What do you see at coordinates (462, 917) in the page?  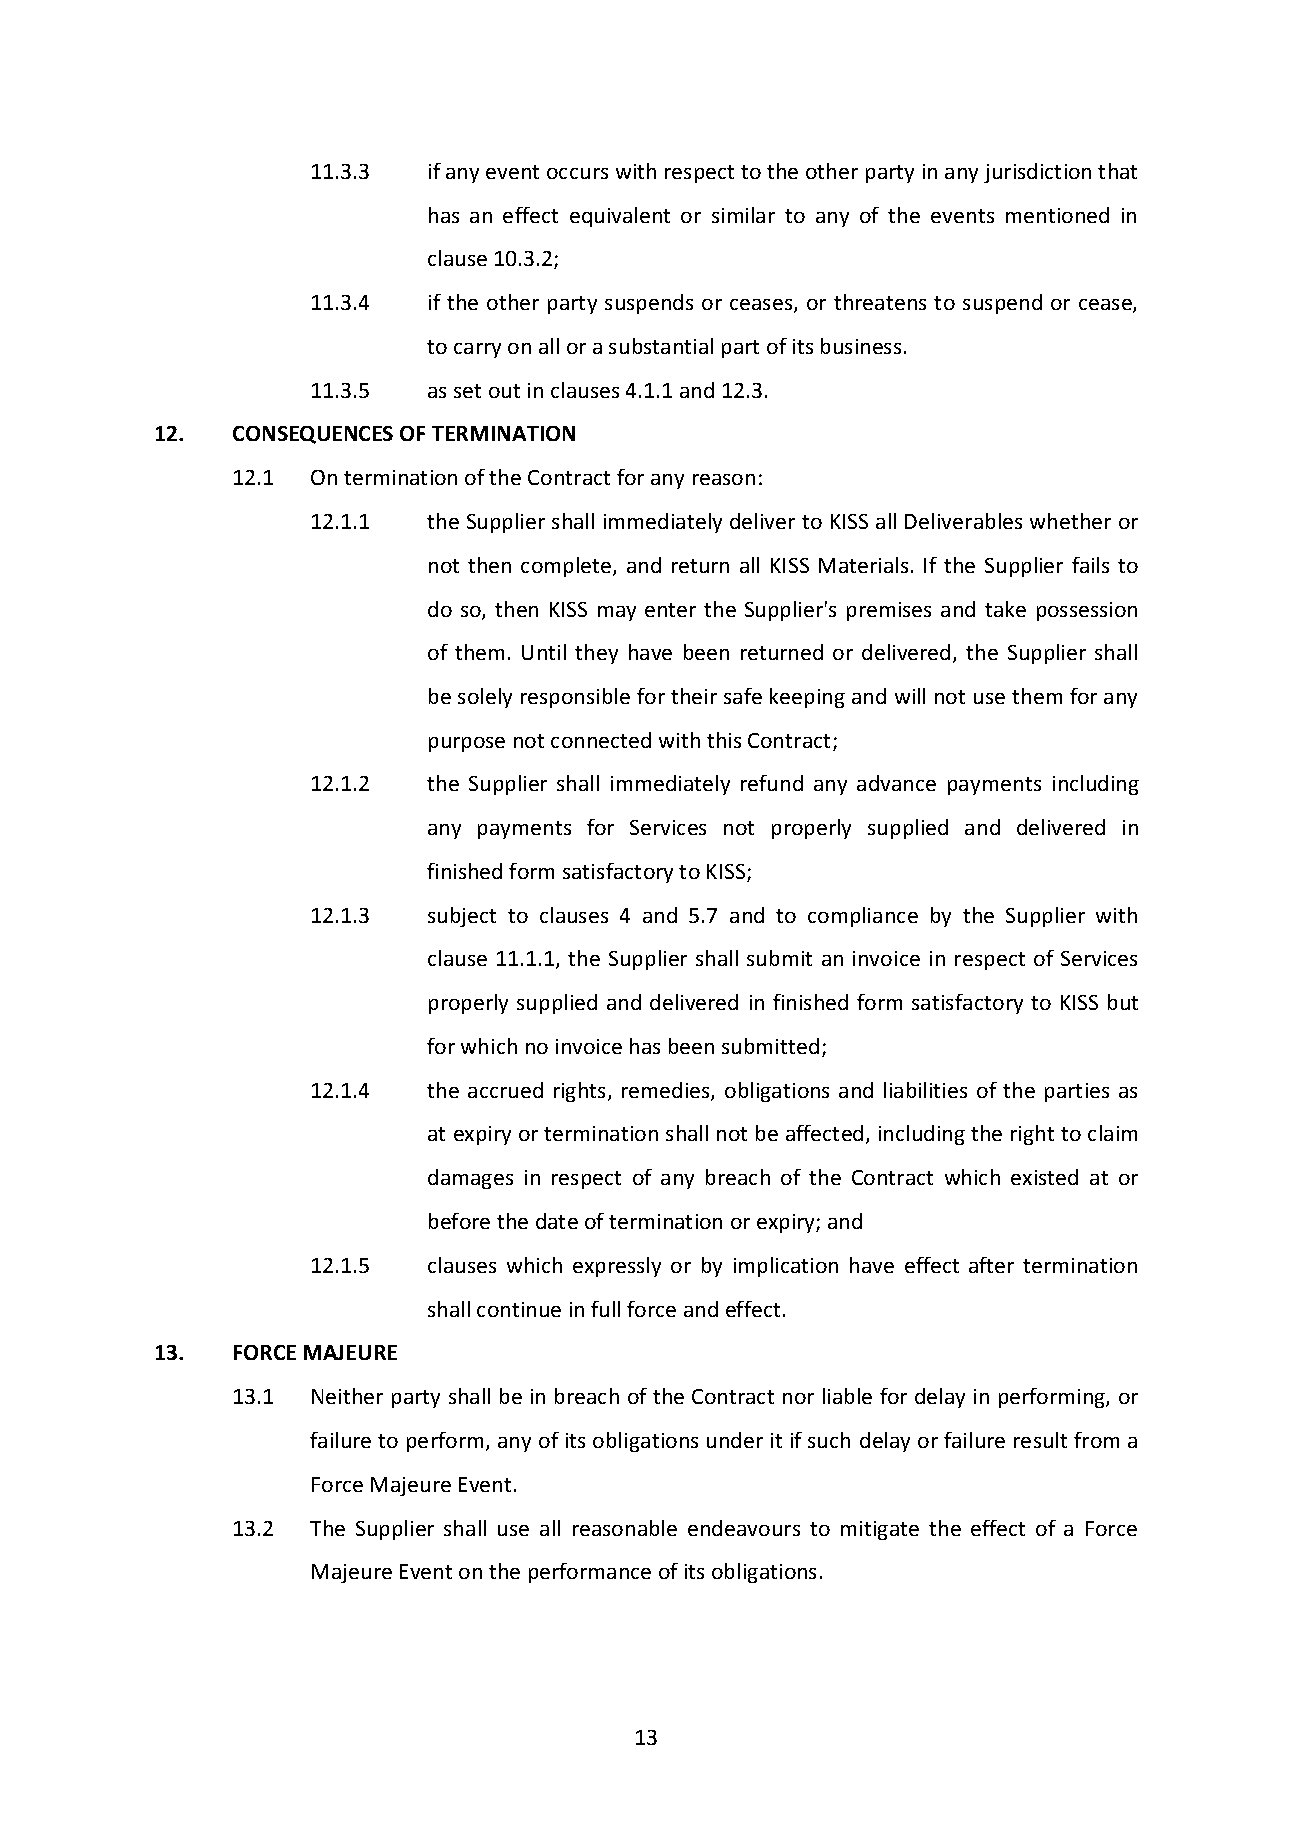 I see `subject` at bounding box center [462, 917].
